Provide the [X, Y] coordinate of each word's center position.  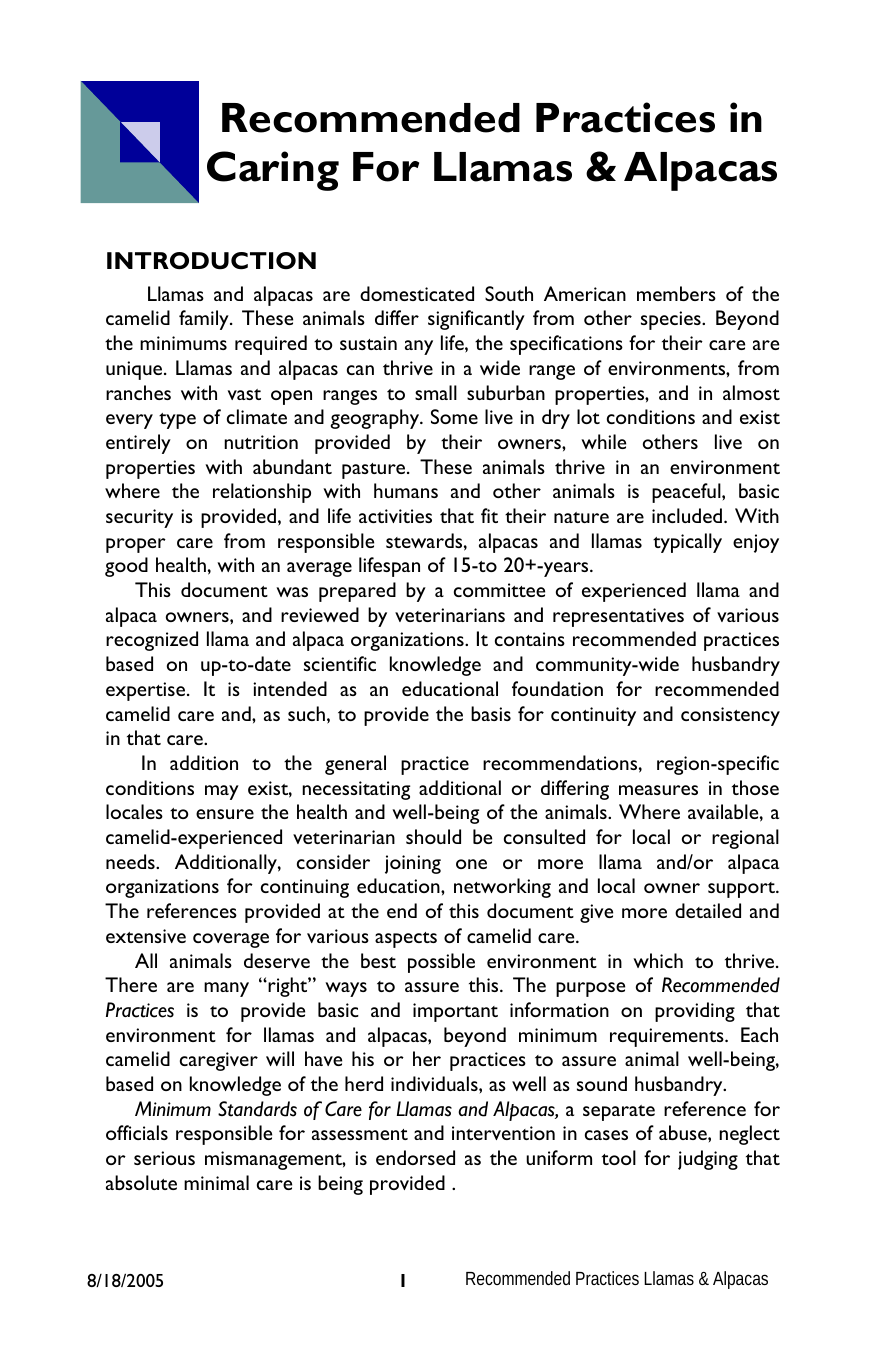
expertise [147, 691]
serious [164, 1158]
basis [491, 713]
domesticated [417, 293]
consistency [730, 716]
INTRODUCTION [211, 261]
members [676, 293]
